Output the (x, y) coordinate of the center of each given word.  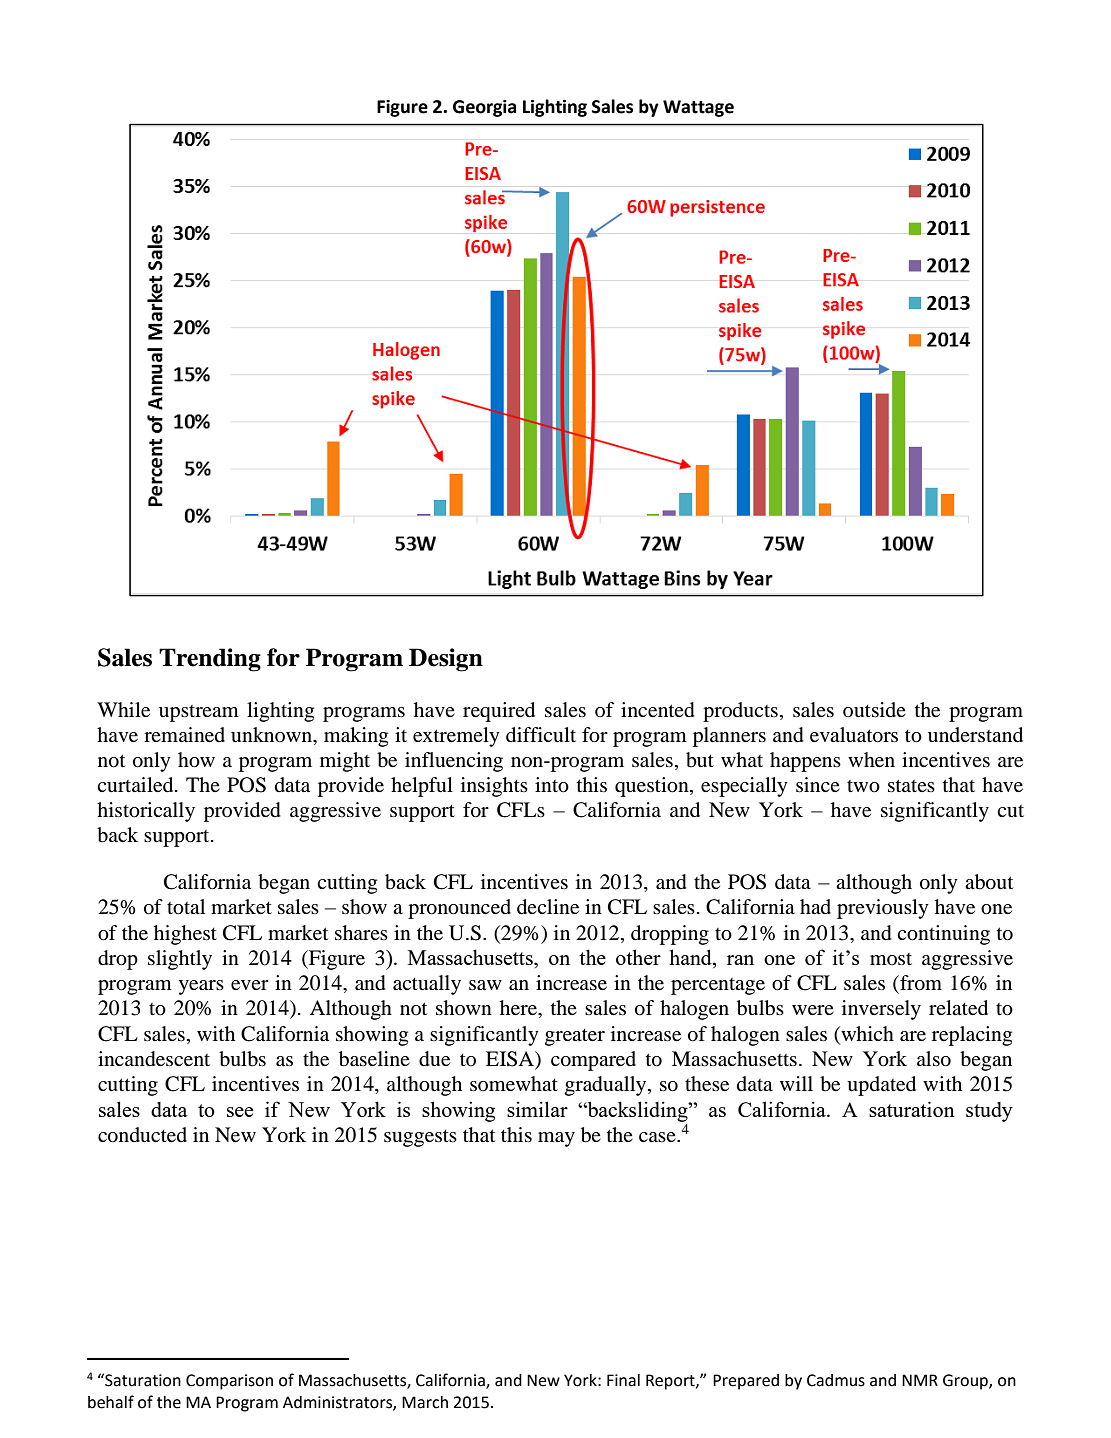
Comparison (229, 1382)
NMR (920, 1380)
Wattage (698, 108)
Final (623, 1380)
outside (874, 709)
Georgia (484, 108)
